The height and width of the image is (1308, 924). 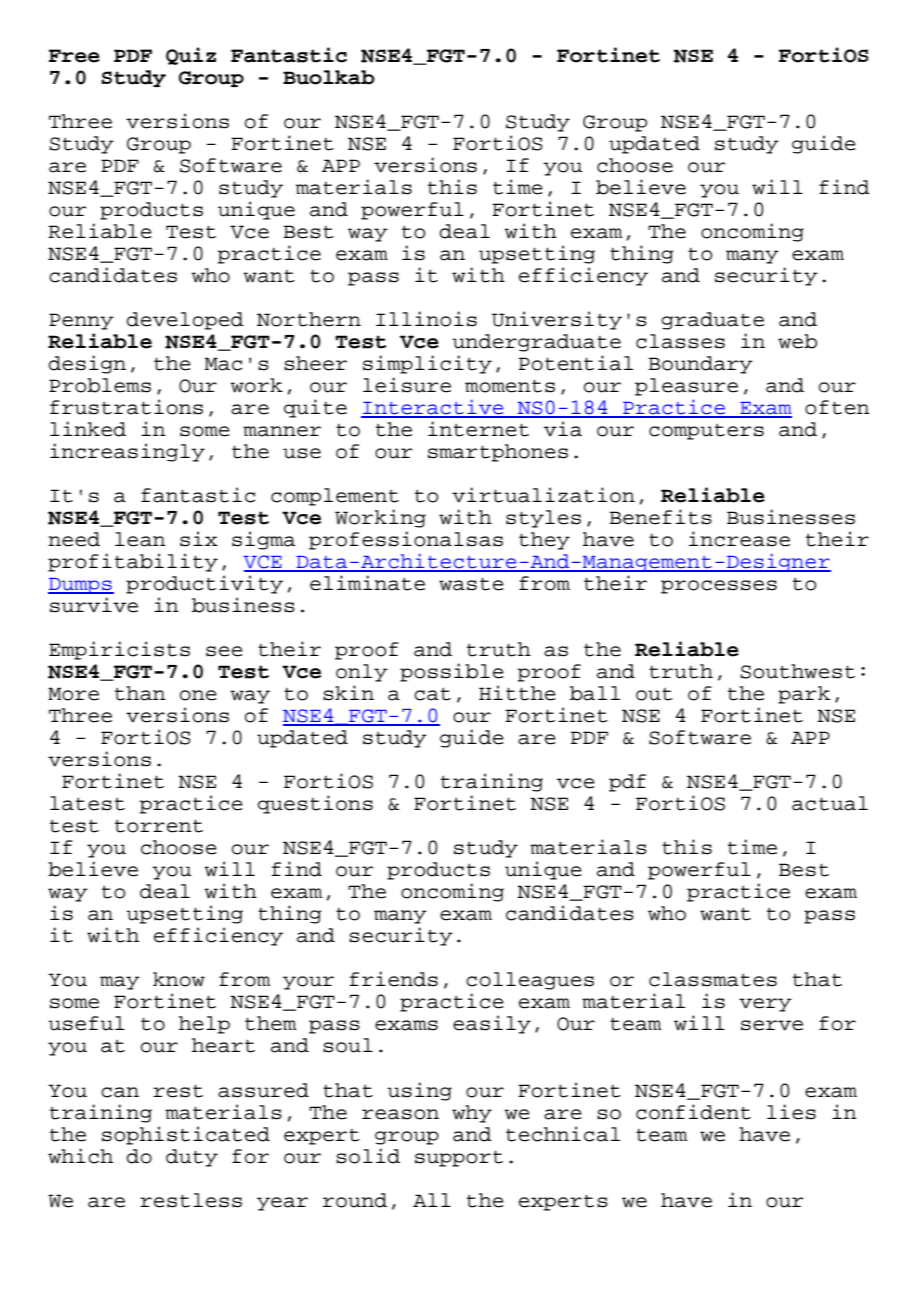 What do you see at coordinates (797, 341) in the image?
I see `web` at bounding box center [797, 341].
